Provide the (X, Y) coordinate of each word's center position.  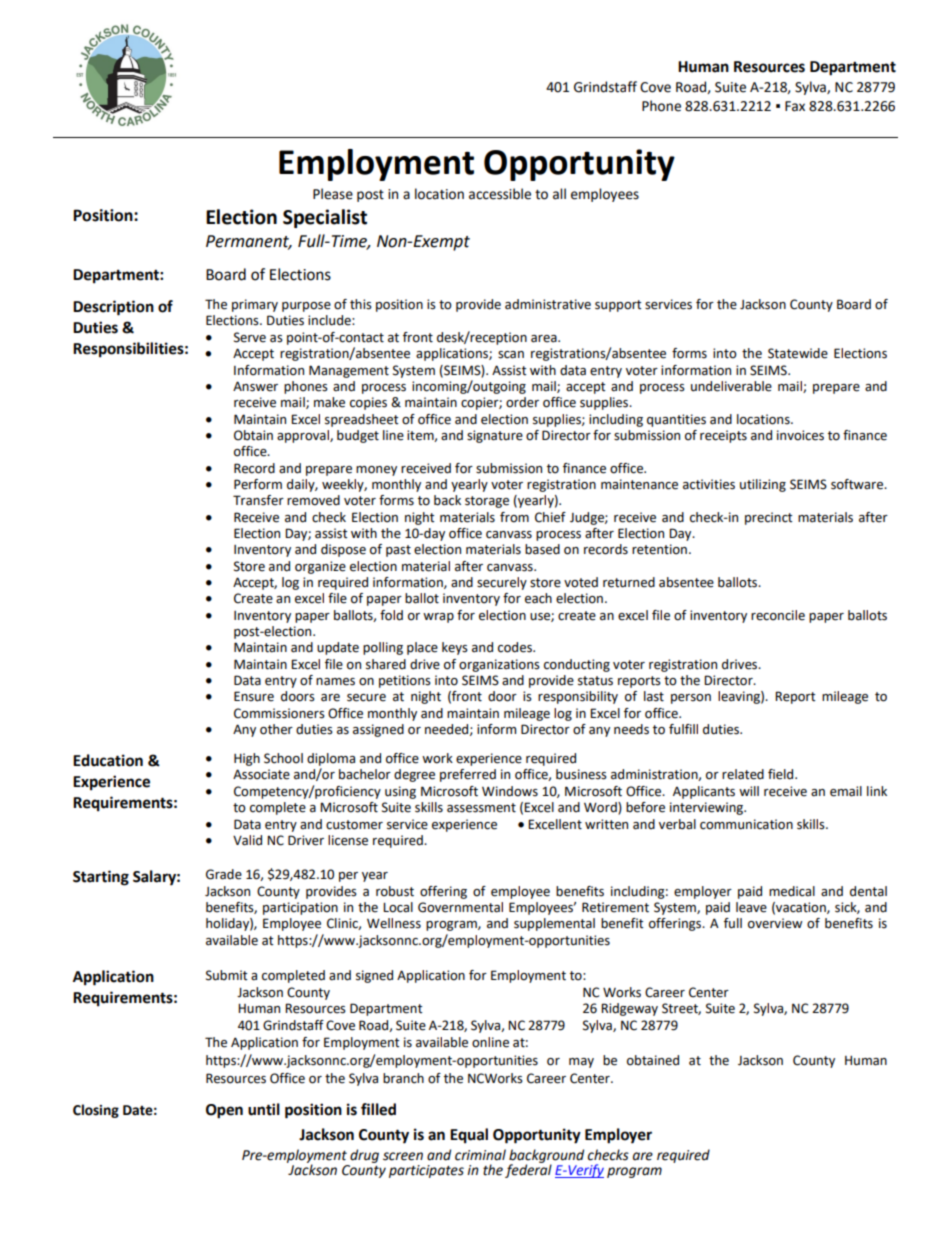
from (514, 517)
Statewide (798, 353)
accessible (500, 194)
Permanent (249, 242)
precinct (769, 518)
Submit (227, 975)
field (782, 774)
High (247, 759)
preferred (468, 775)
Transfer (258, 500)
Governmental (460, 907)
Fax (795, 106)
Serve (250, 337)
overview (775, 923)
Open (224, 1111)
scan (511, 355)
